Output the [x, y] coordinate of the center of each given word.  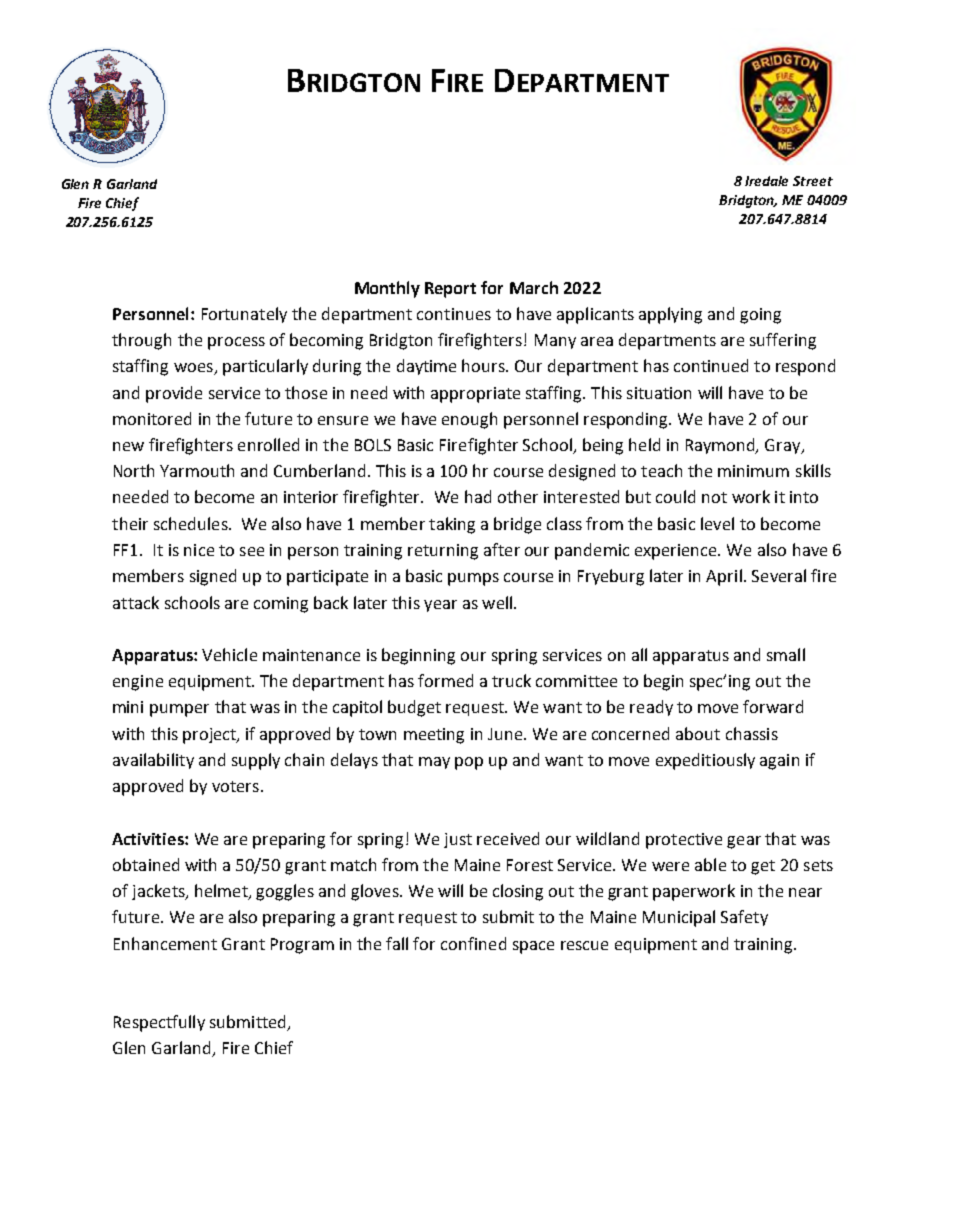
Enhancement [165, 943]
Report [450, 290]
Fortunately [244, 315]
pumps [473, 579]
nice [199, 550]
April [724, 577]
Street [813, 181]
